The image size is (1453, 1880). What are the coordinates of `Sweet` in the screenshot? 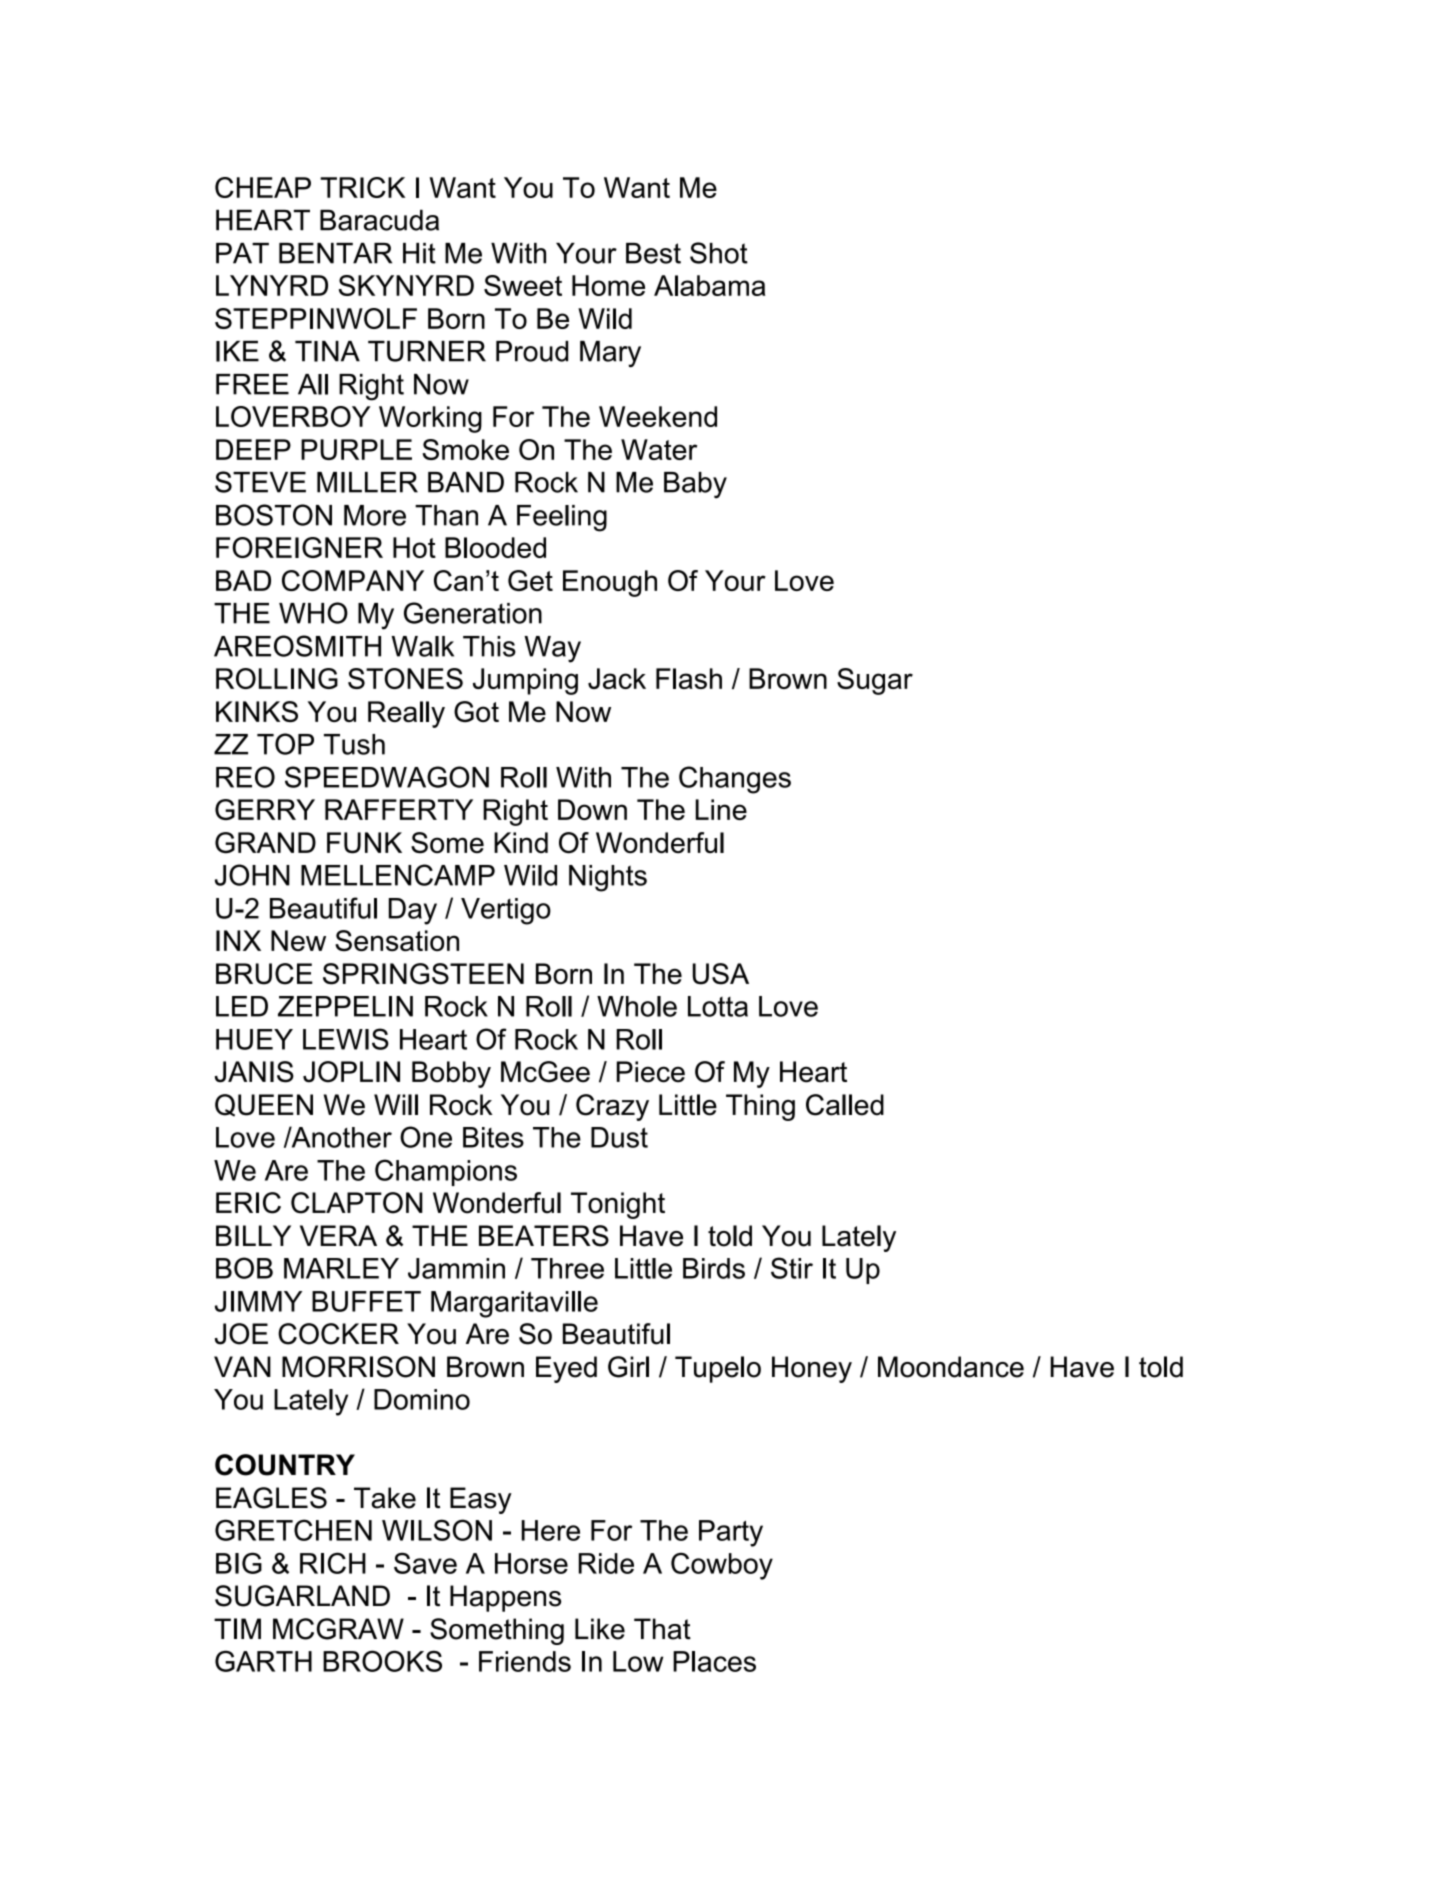 It's located at (523, 285).
